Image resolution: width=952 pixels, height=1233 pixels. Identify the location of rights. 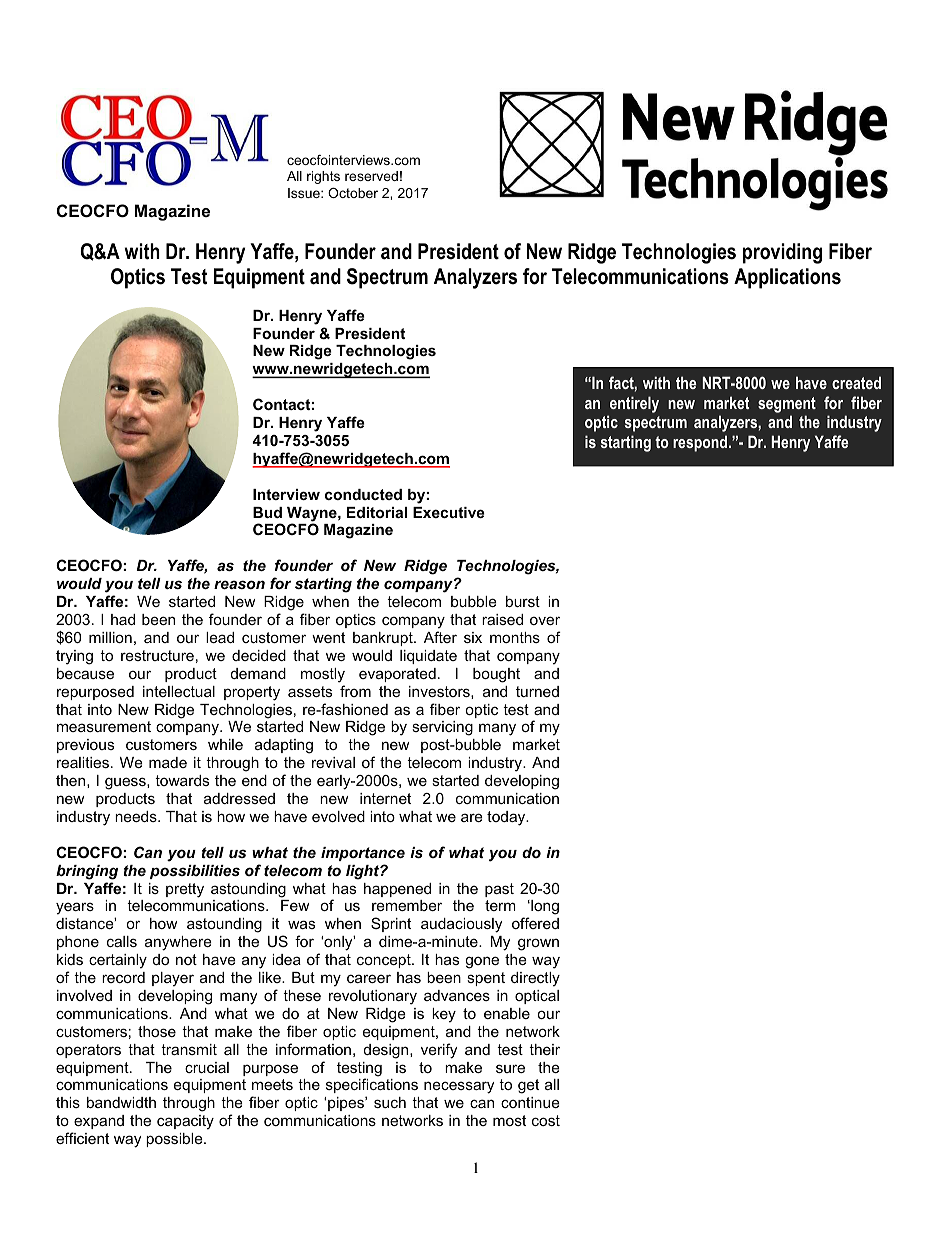
(323, 177).
